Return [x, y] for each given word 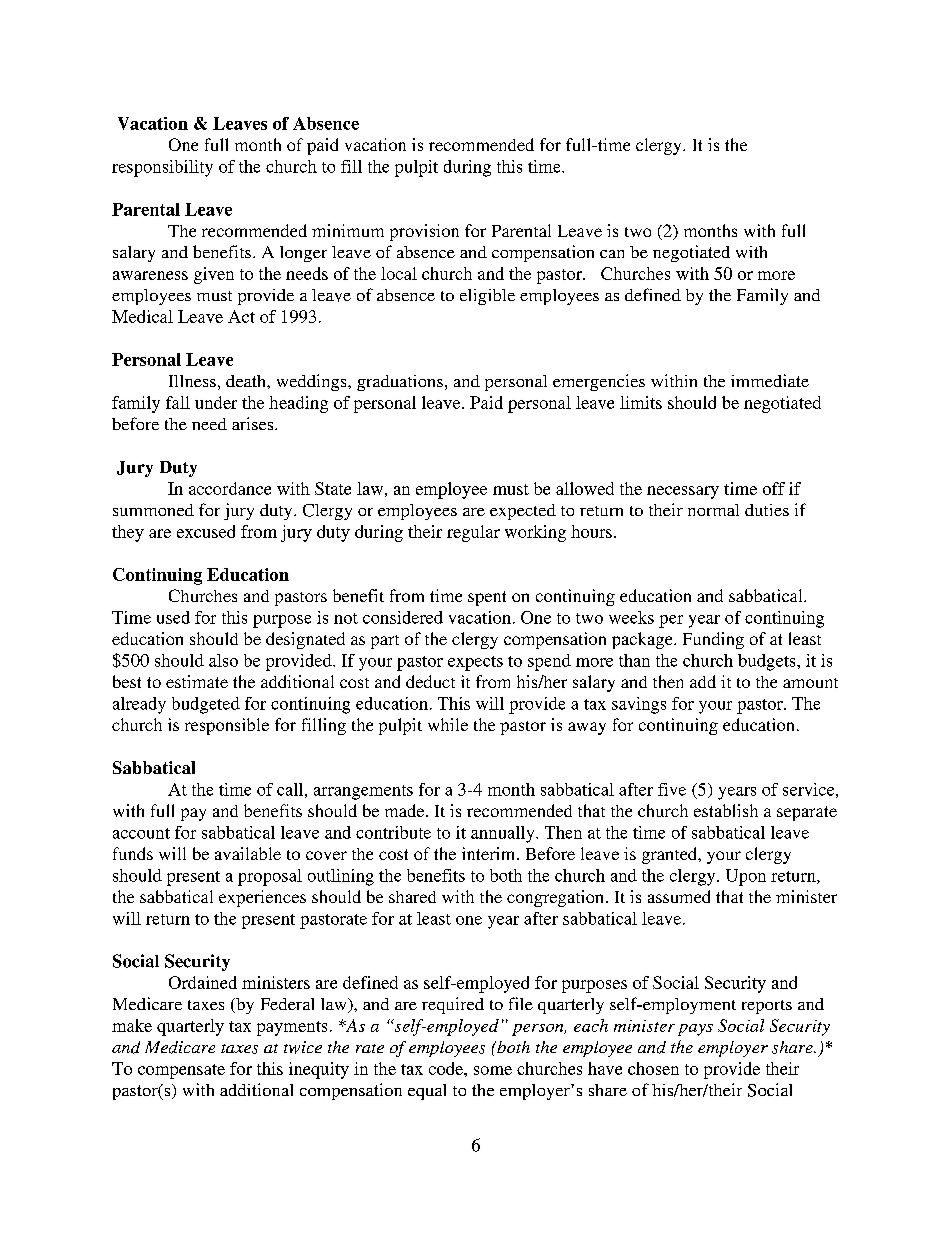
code [447, 1068]
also [223, 660]
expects [475, 663]
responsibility [162, 168]
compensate [181, 1071]
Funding [713, 640]
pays [695, 1030]
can [612, 254]
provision [424, 232]
